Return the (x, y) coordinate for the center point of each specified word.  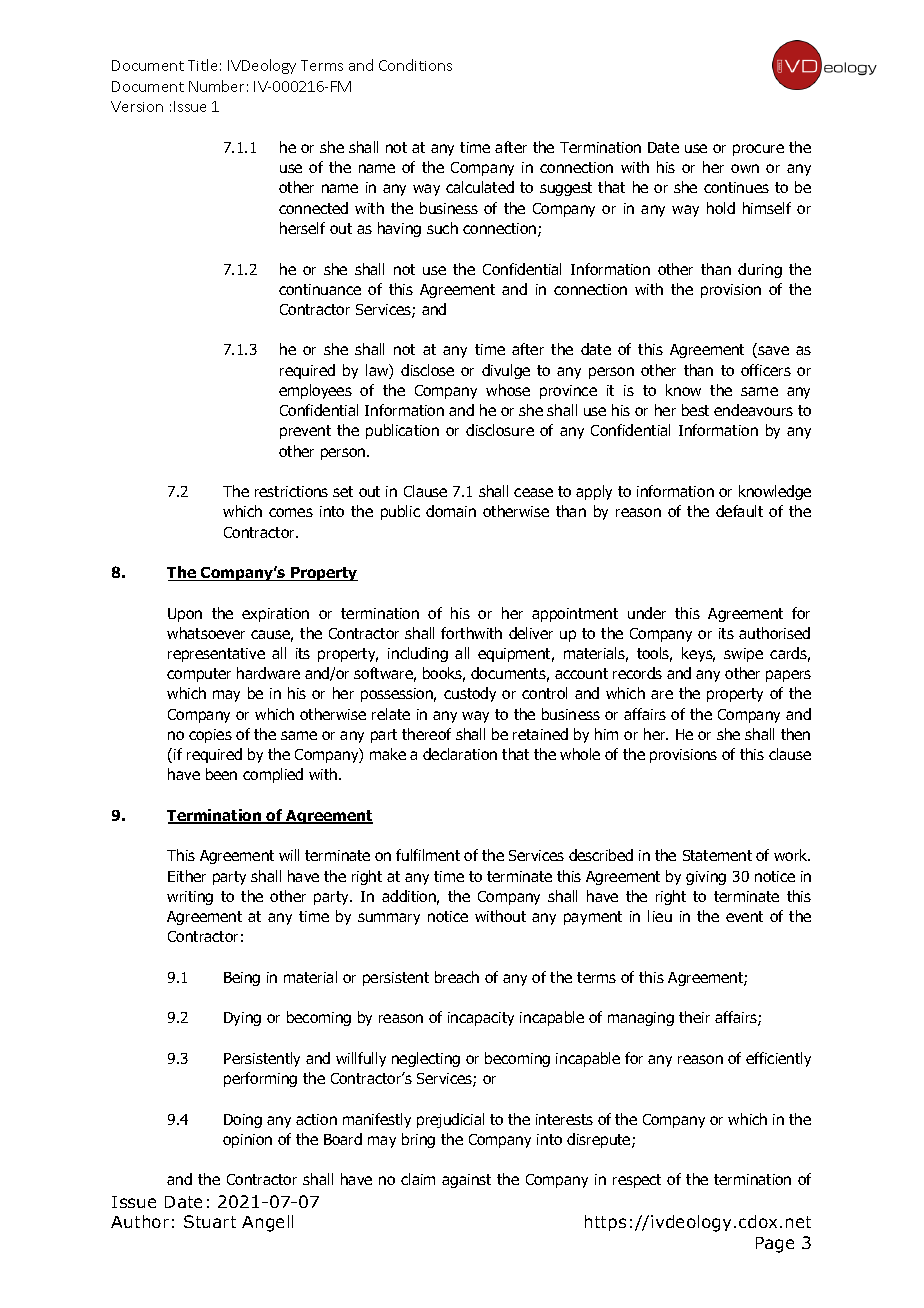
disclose (427, 370)
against (466, 1181)
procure (758, 150)
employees (315, 391)
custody (470, 694)
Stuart (210, 1221)
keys (698, 654)
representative (216, 655)
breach (457, 977)
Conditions (415, 65)
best (695, 410)
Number (216, 86)
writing (190, 898)
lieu (660, 916)
